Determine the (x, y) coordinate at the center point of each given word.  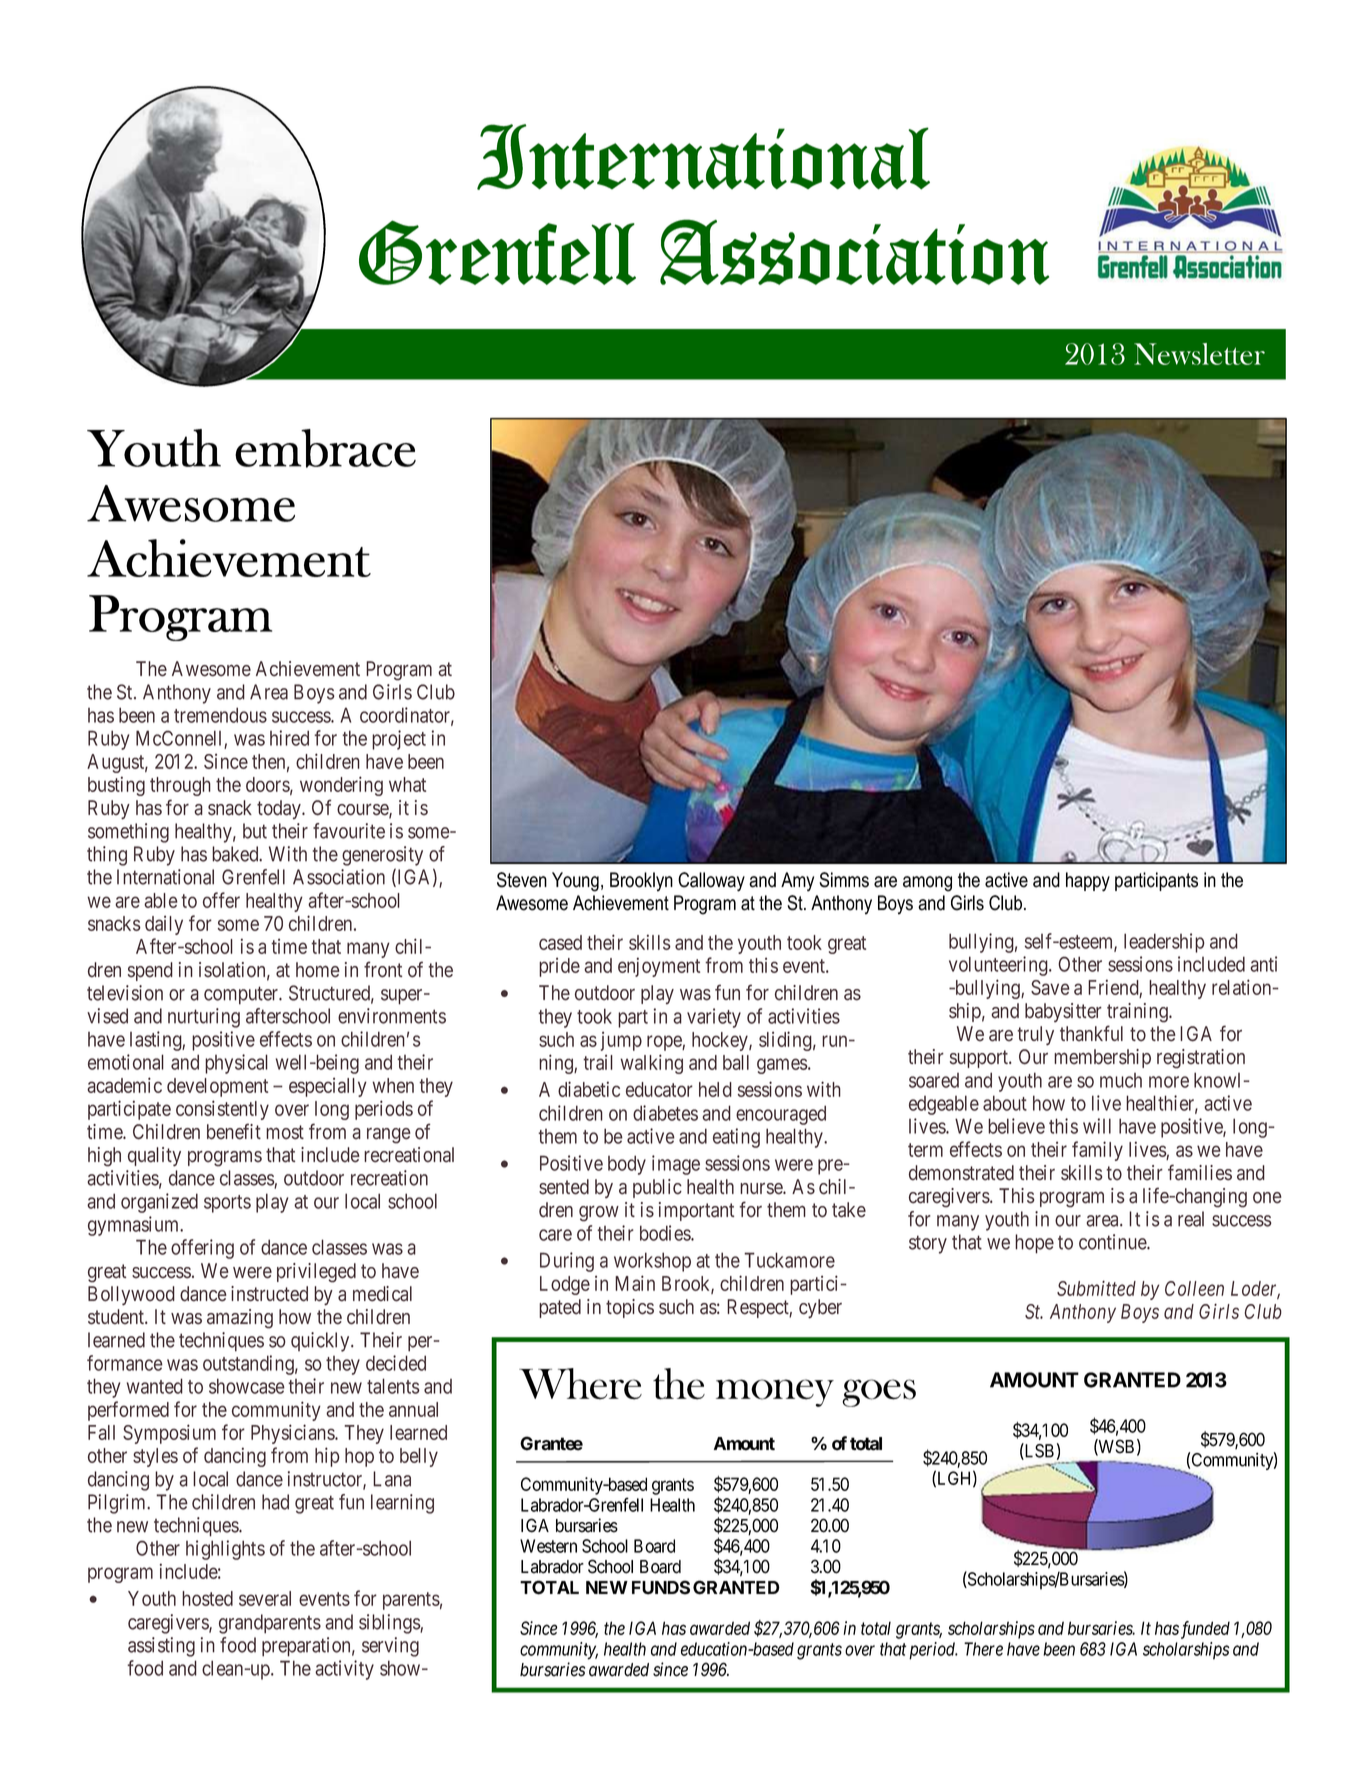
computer (242, 995)
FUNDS (661, 1587)
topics (630, 1308)
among (927, 884)
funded (1205, 1630)
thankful (1091, 1033)
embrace (325, 448)
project (399, 740)
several (265, 1598)
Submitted (1096, 1288)
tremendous (220, 715)
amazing (240, 1319)
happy (1088, 882)
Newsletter (1199, 354)
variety (714, 1018)
